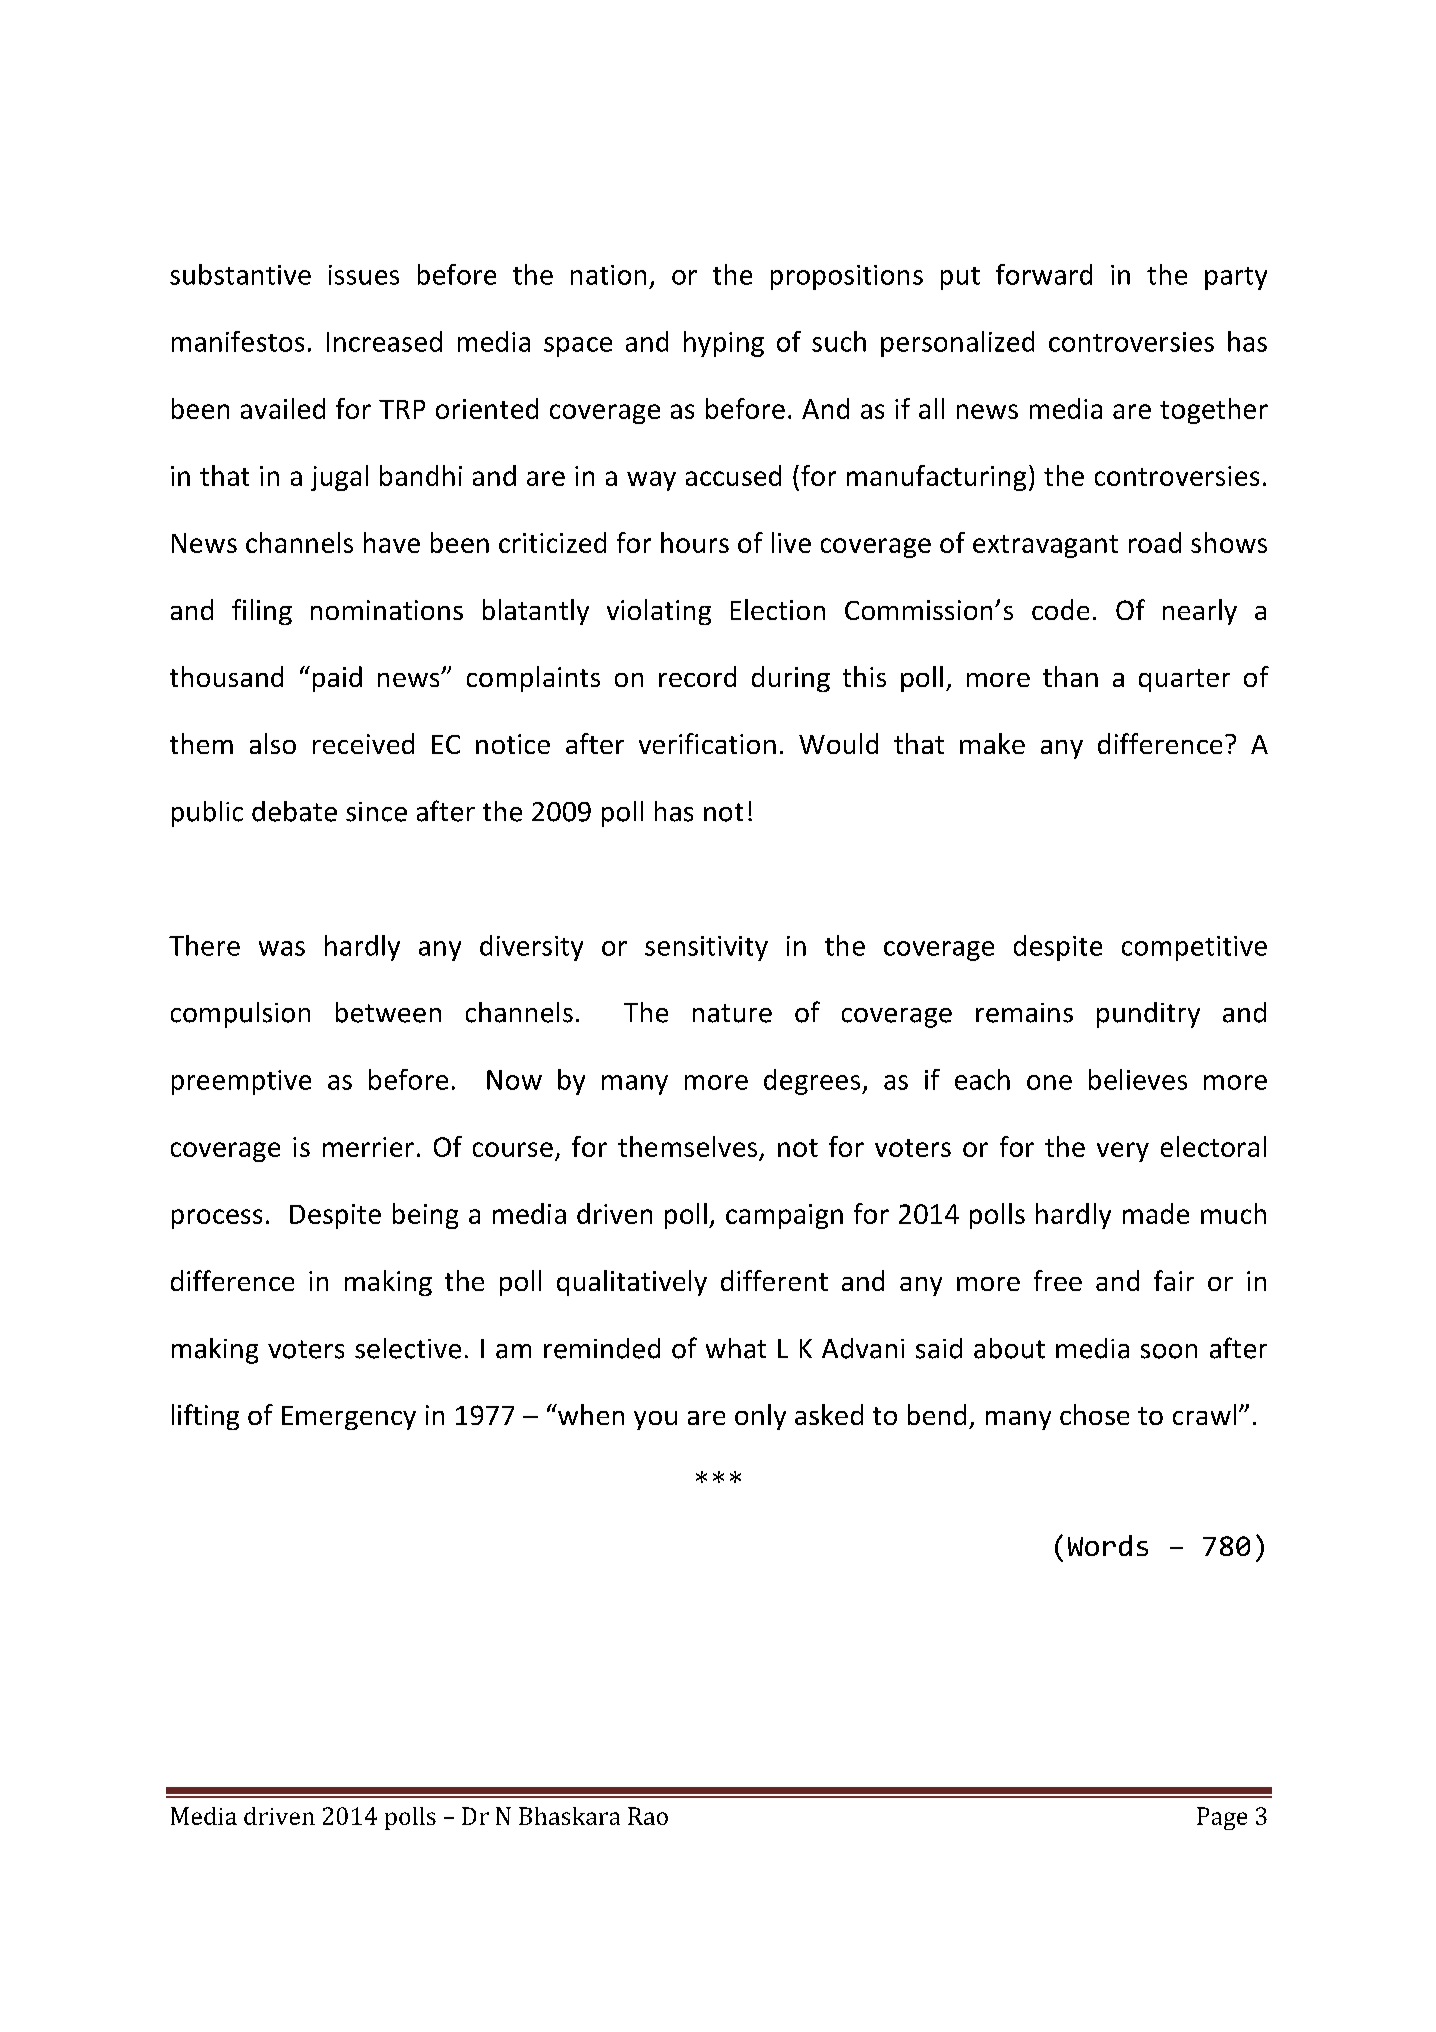  Describe the element at coordinates (655, 1420) in the image. I see `you` at that location.
